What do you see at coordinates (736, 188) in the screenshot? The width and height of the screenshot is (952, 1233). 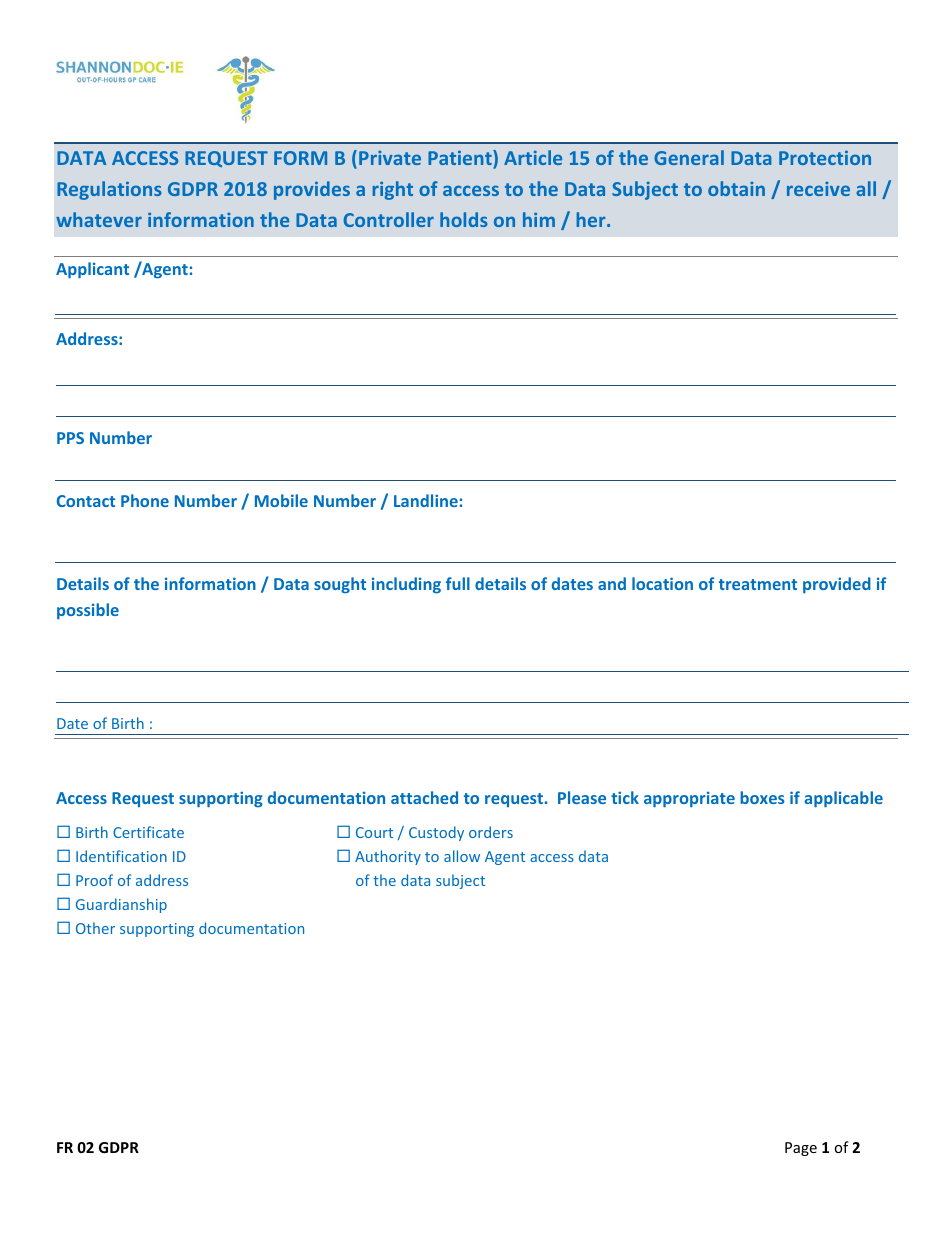 I see `obtain` at bounding box center [736, 188].
